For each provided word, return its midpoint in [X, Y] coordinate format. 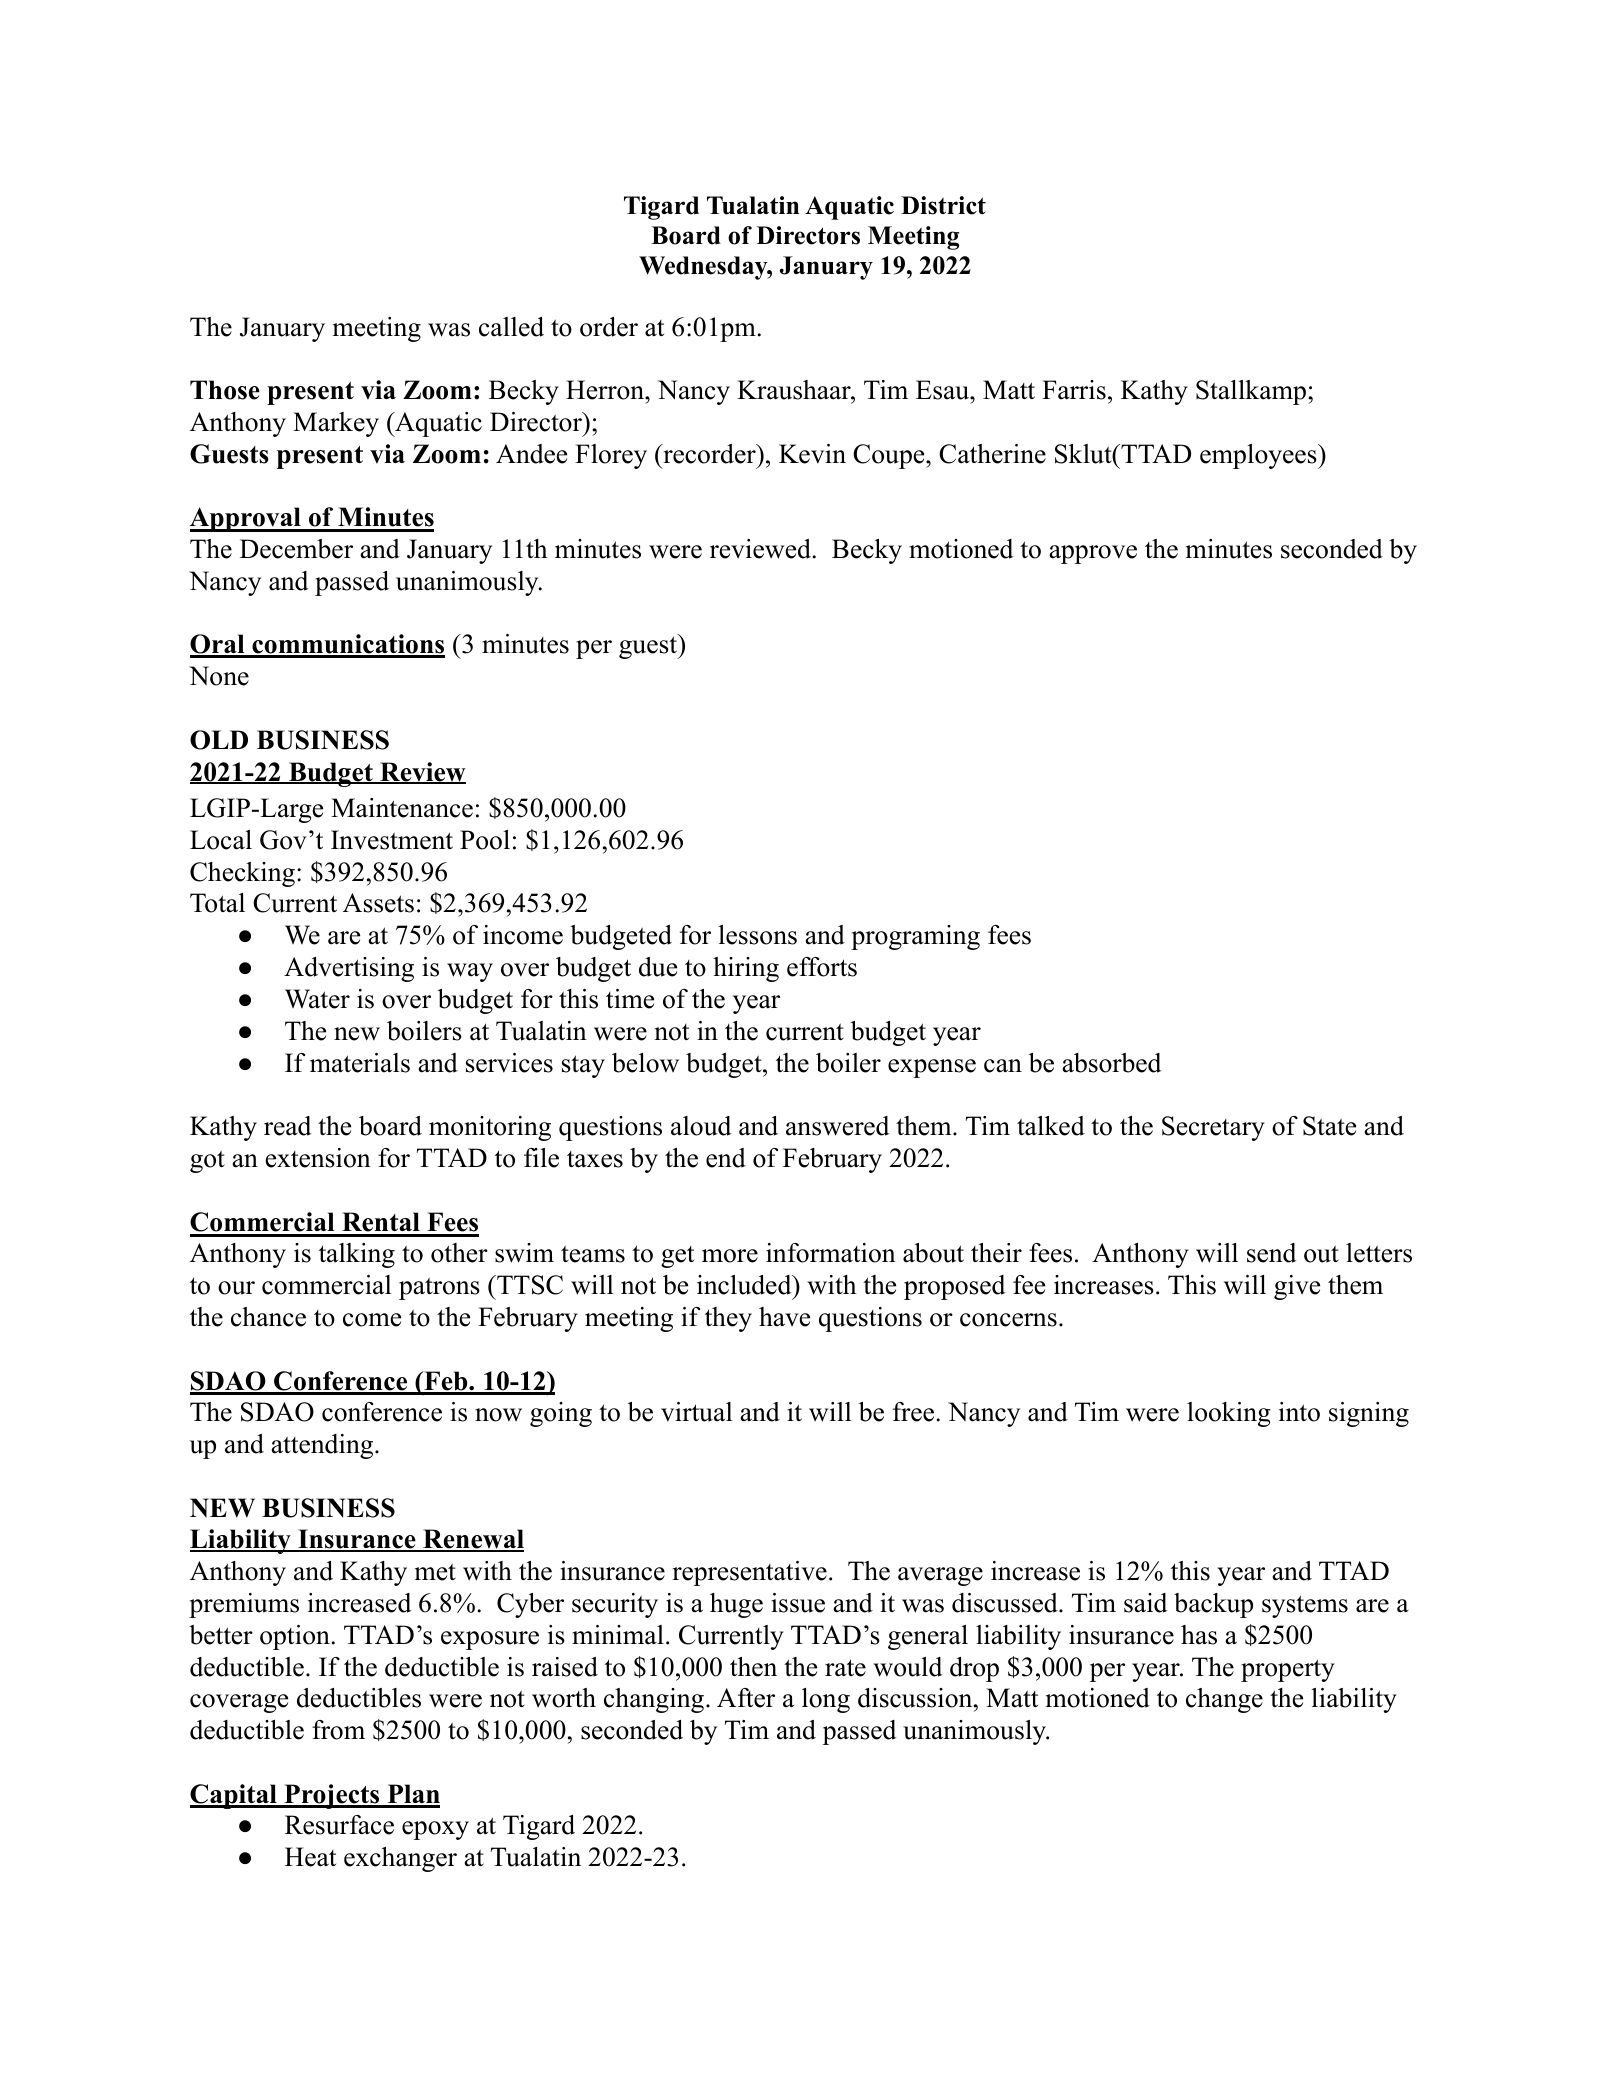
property [1288, 1670]
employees [1259, 456]
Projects [332, 1796]
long [826, 1700]
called [511, 327]
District [943, 205]
